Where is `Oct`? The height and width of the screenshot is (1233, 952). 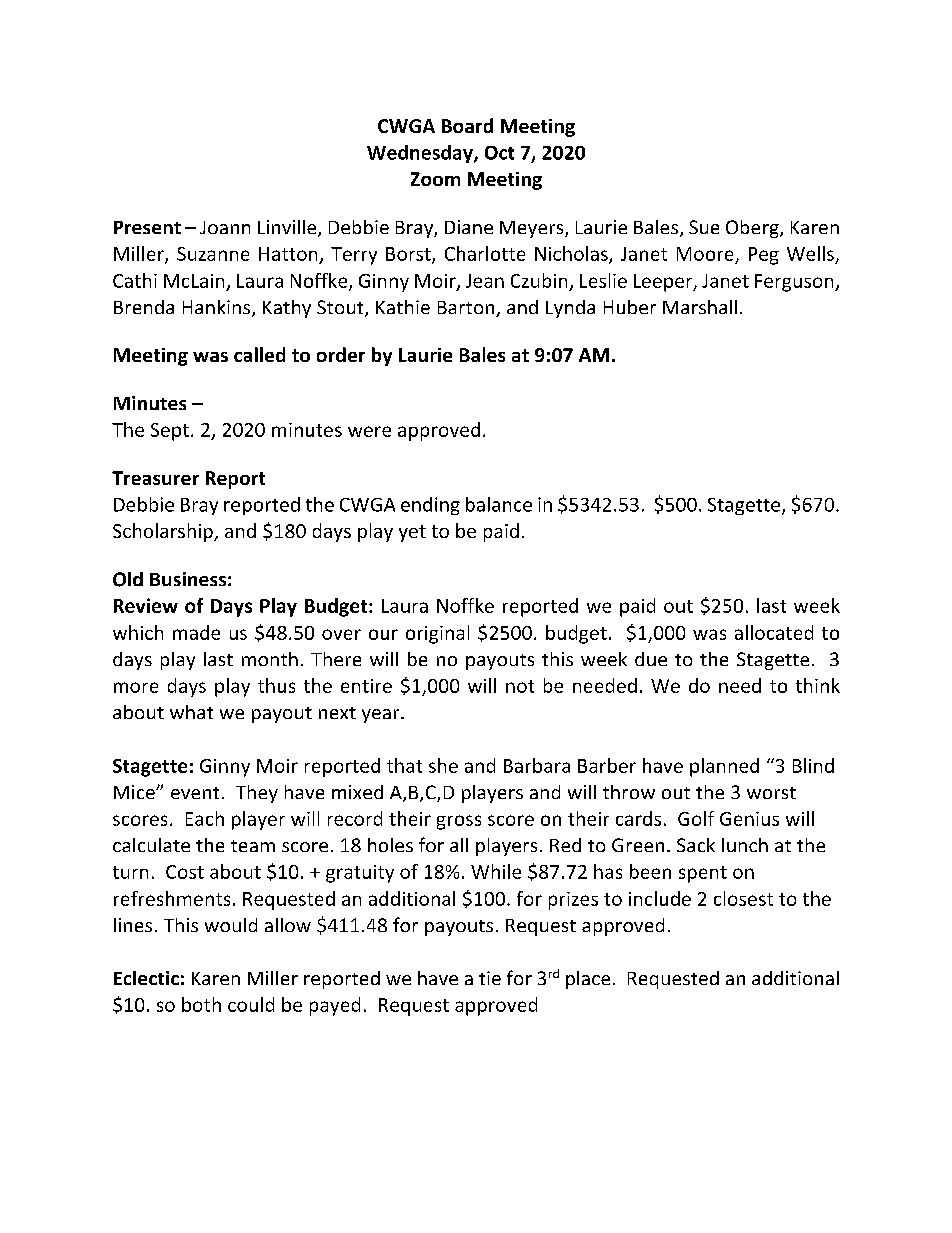
Oct is located at coordinates (499, 153).
